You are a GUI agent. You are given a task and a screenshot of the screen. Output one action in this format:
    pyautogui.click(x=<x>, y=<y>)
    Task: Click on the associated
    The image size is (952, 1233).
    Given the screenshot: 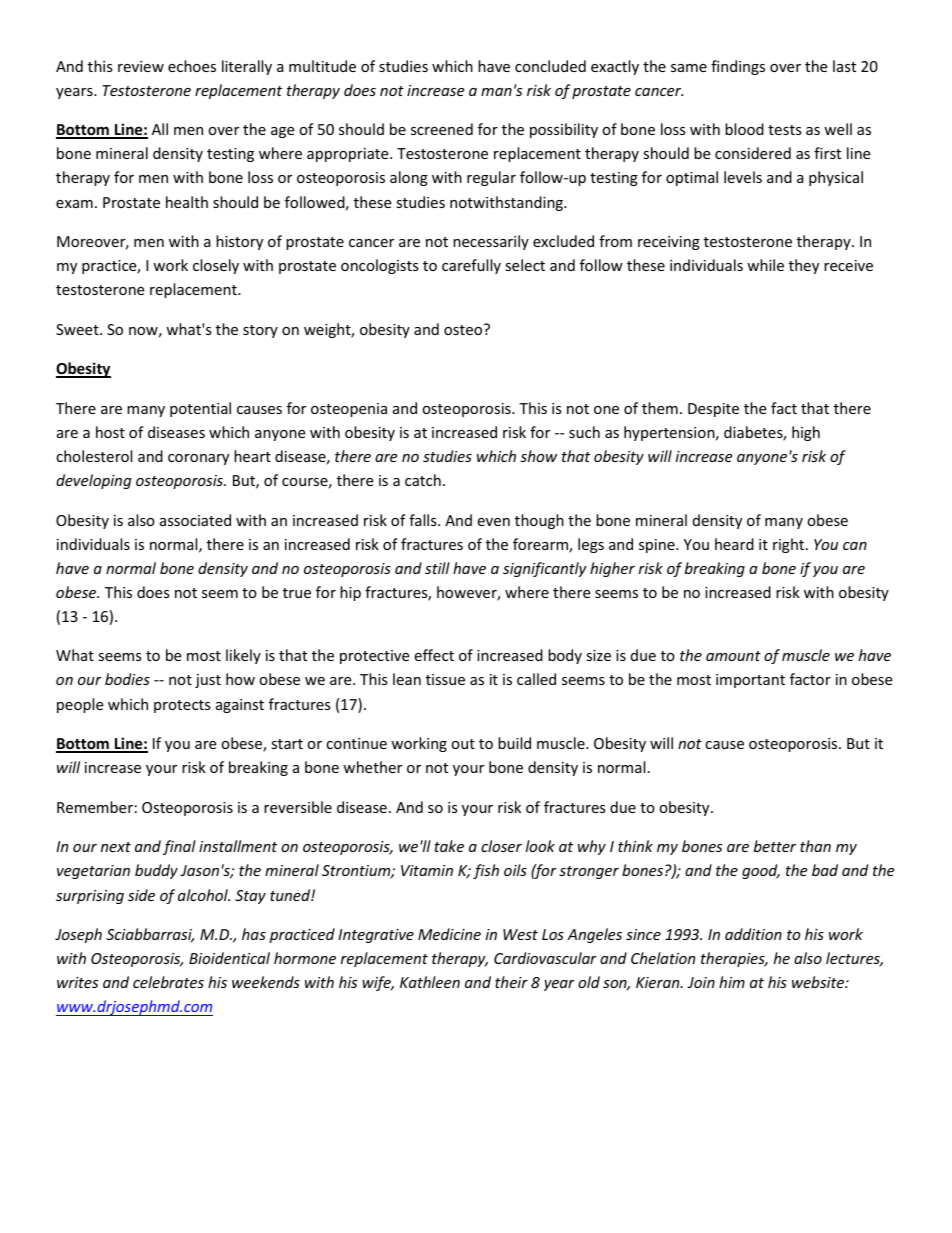 What is the action you would take?
    pyautogui.click(x=195, y=520)
